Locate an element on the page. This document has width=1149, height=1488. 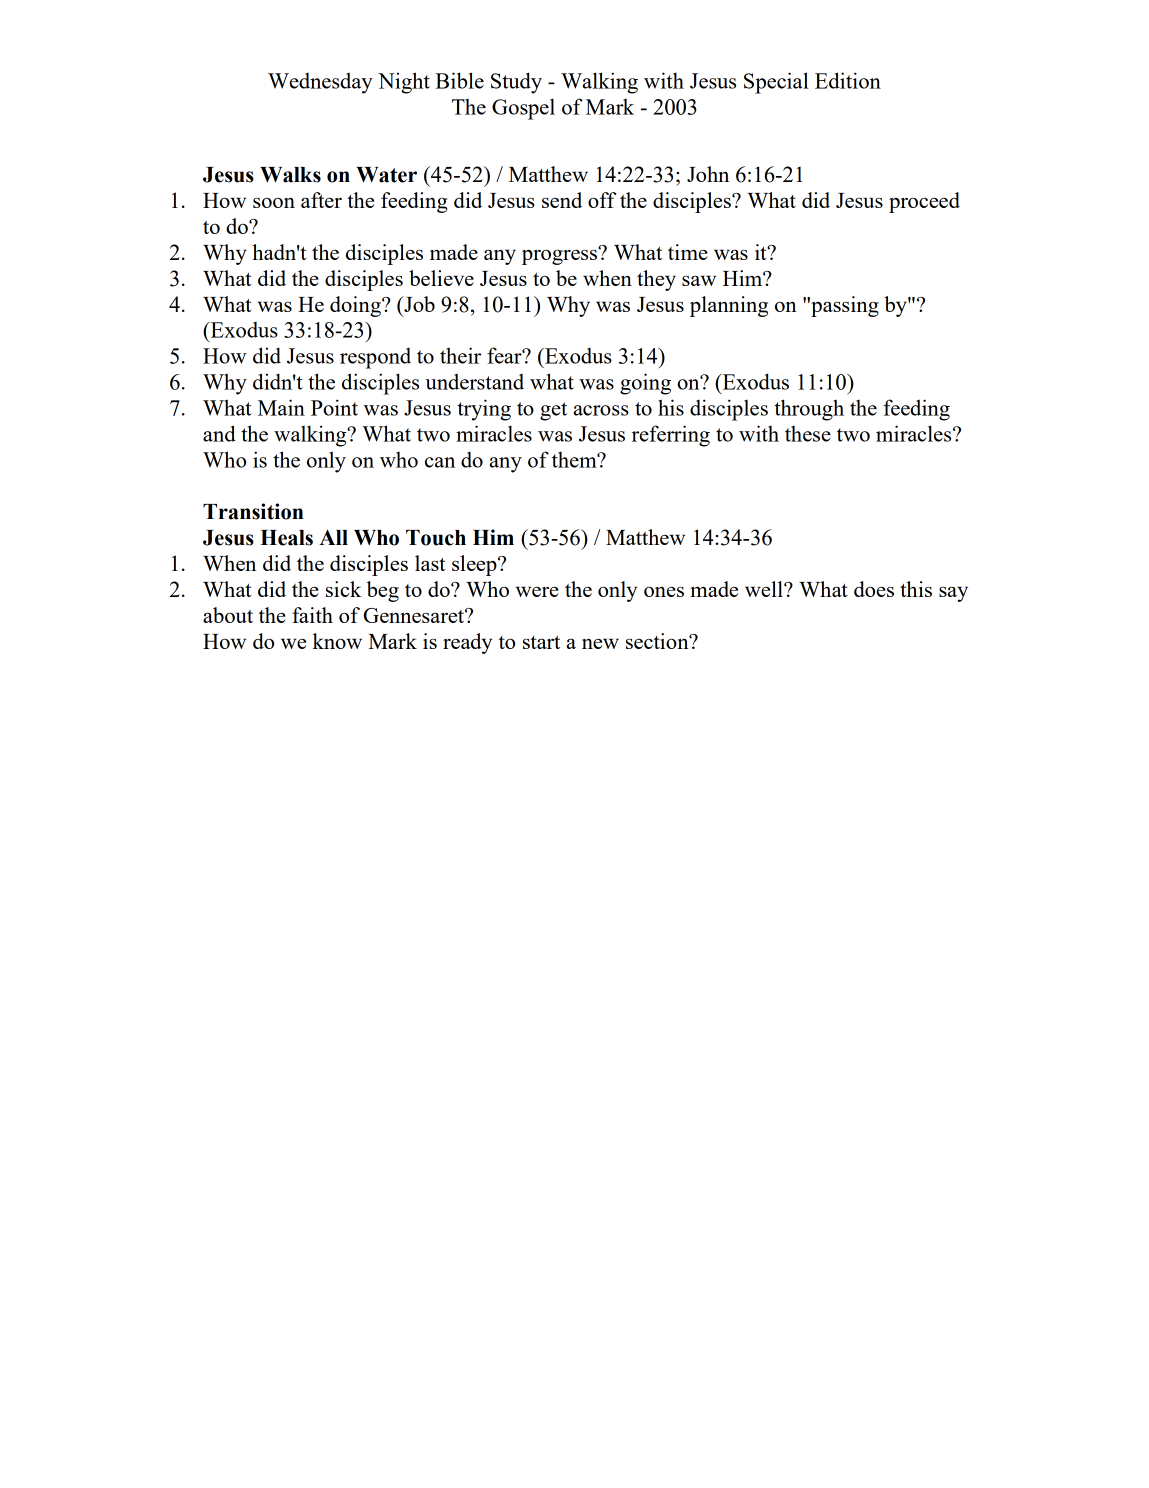
does is located at coordinates (874, 589).
